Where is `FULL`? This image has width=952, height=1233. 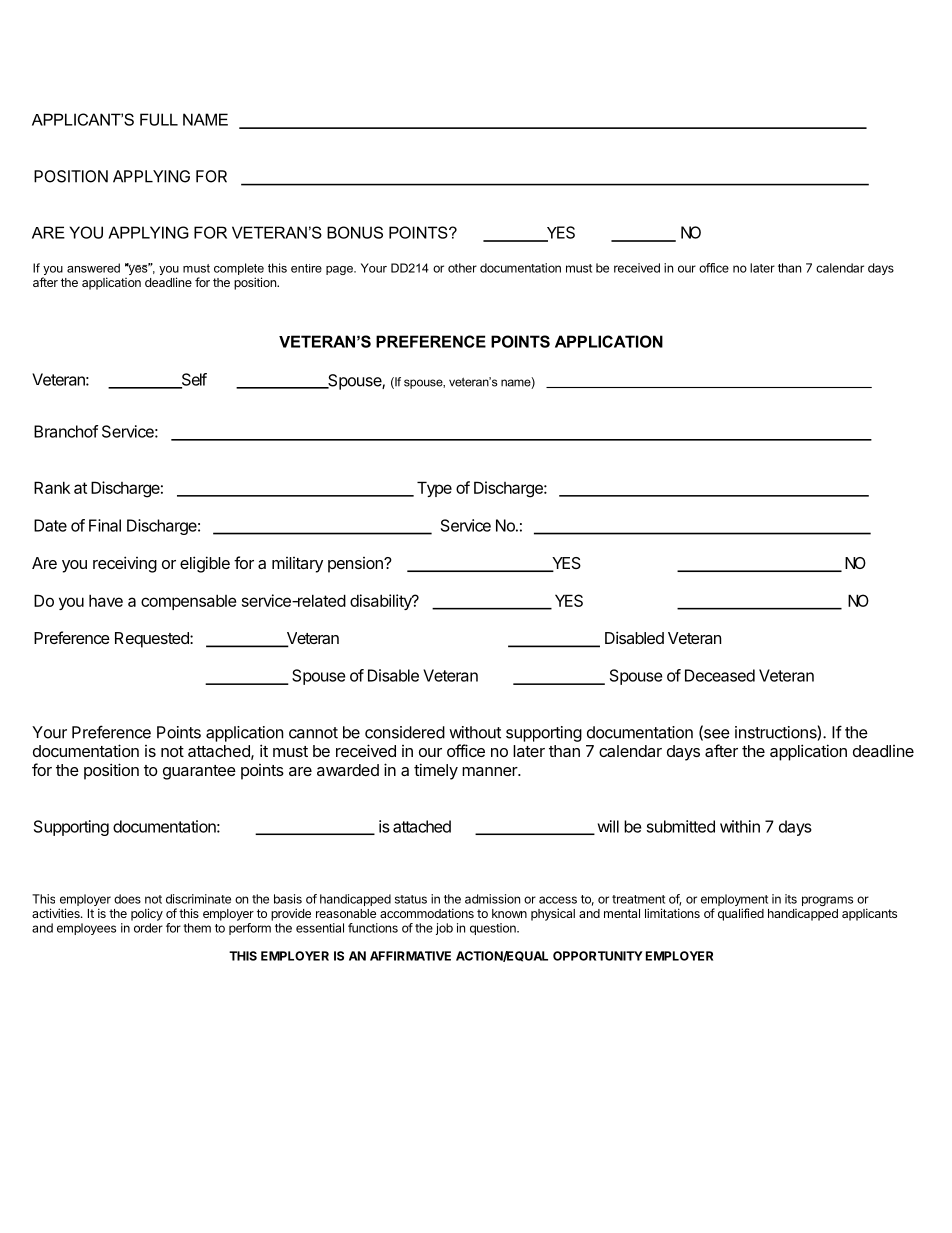 FULL is located at coordinates (159, 119).
